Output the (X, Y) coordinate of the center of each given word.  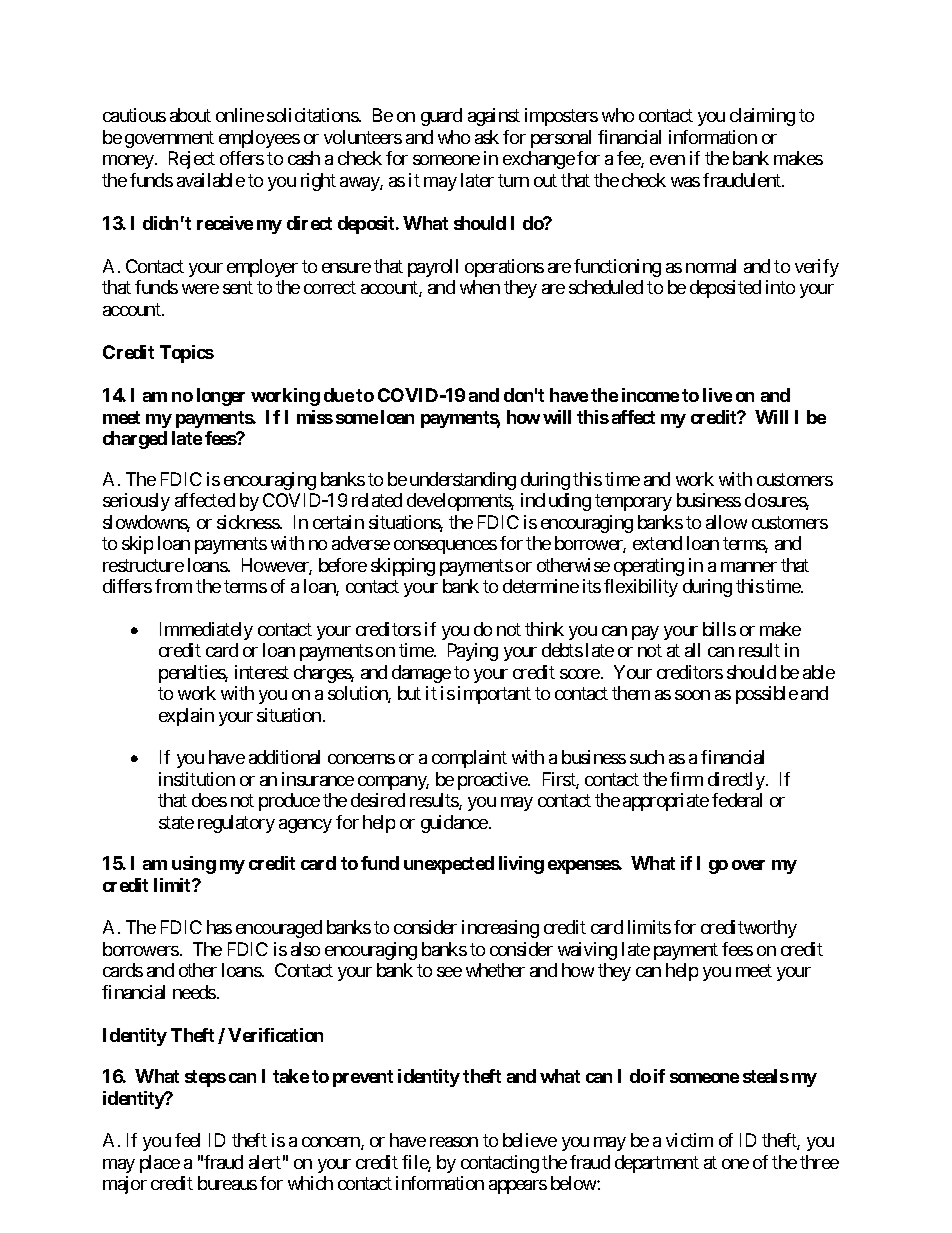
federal (737, 800)
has (219, 927)
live (717, 395)
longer (221, 397)
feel (187, 1140)
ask (487, 137)
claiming (762, 117)
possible (767, 695)
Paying (473, 652)
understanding (463, 481)
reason (454, 1142)
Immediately (206, 631)
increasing (500, 929)
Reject (192, 160)
